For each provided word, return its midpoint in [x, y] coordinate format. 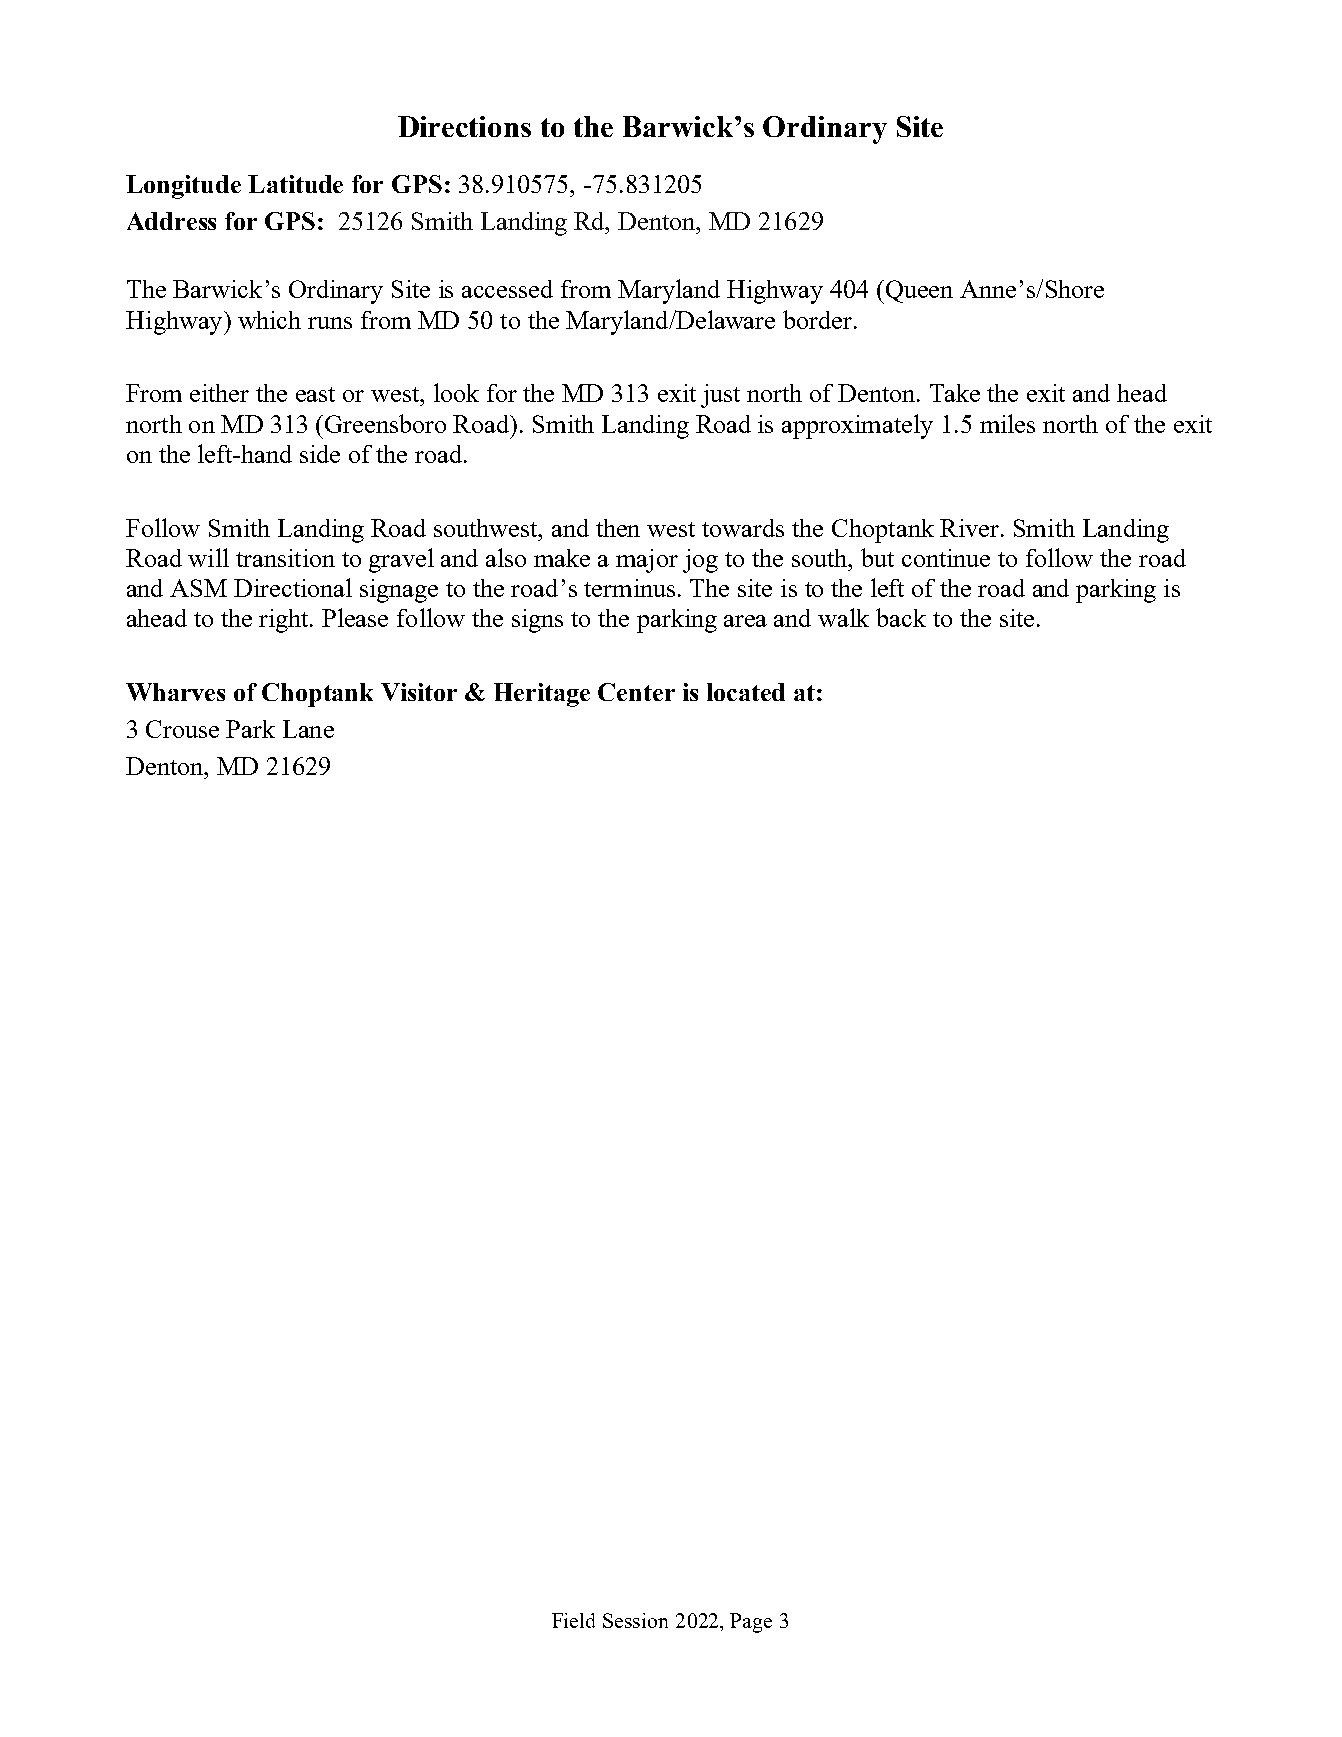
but [877, 557]
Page [751, 1623]
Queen [918, 292]
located [746, 692]
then [618, 528]
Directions [464, 126]
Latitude [295, 184]
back [901, 617]
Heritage [542, 695]
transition [285, 558]
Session [635, 1620]
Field [573, 1620]
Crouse [182, 729]
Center [636, 692]
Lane [308, 729]
